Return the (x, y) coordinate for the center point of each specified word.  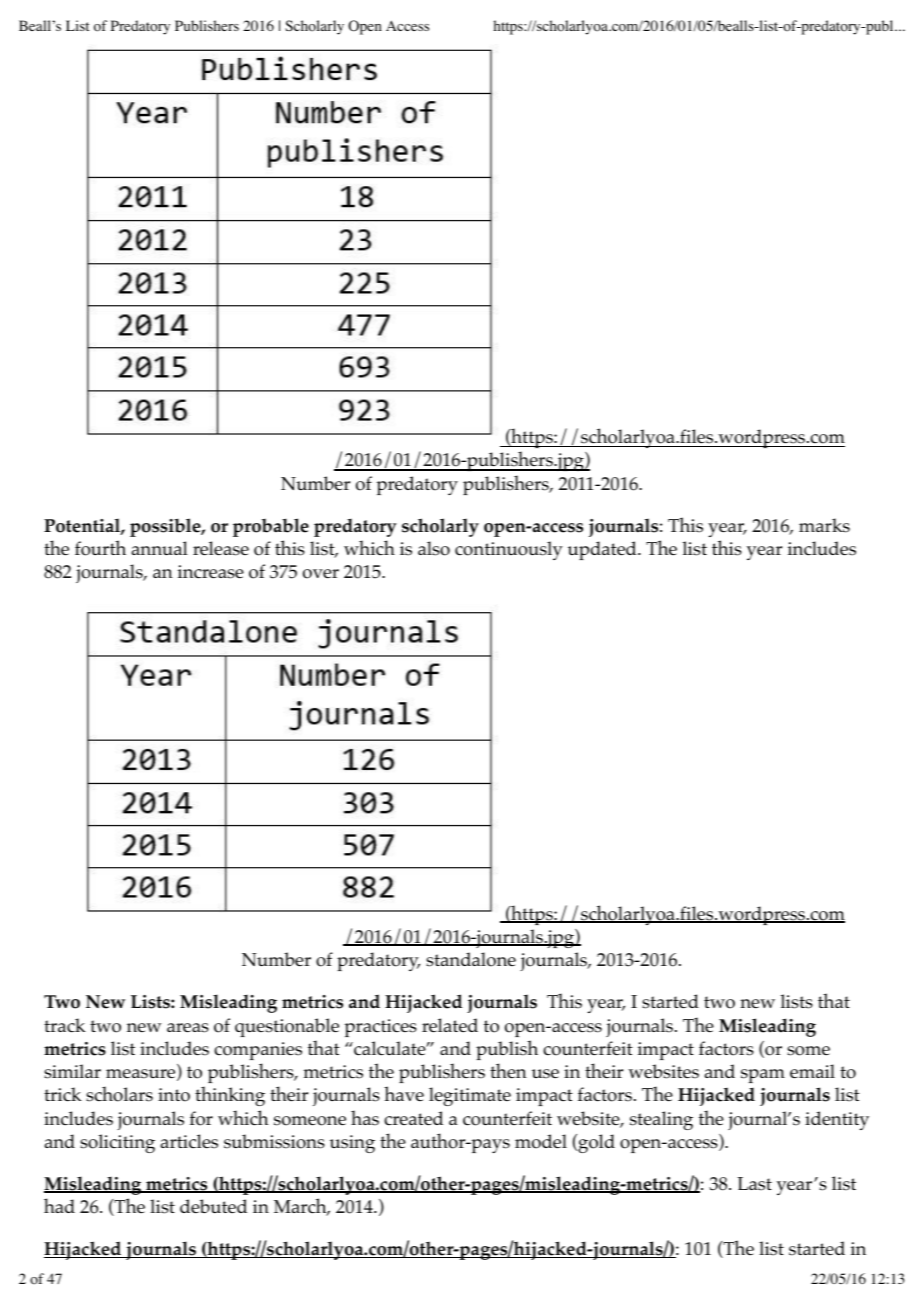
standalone (471, 959)
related (450, 1025)
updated (603, 550)
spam (763, 1076)
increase (211, 572)
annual (160, 548)
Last (754, 1184)
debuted (213, 1206)
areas (188, 1028)
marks (824, 525)
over (321, 574)
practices (380, 1028)
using (352, 1144)
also (434, 548)
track (65, 1025)
